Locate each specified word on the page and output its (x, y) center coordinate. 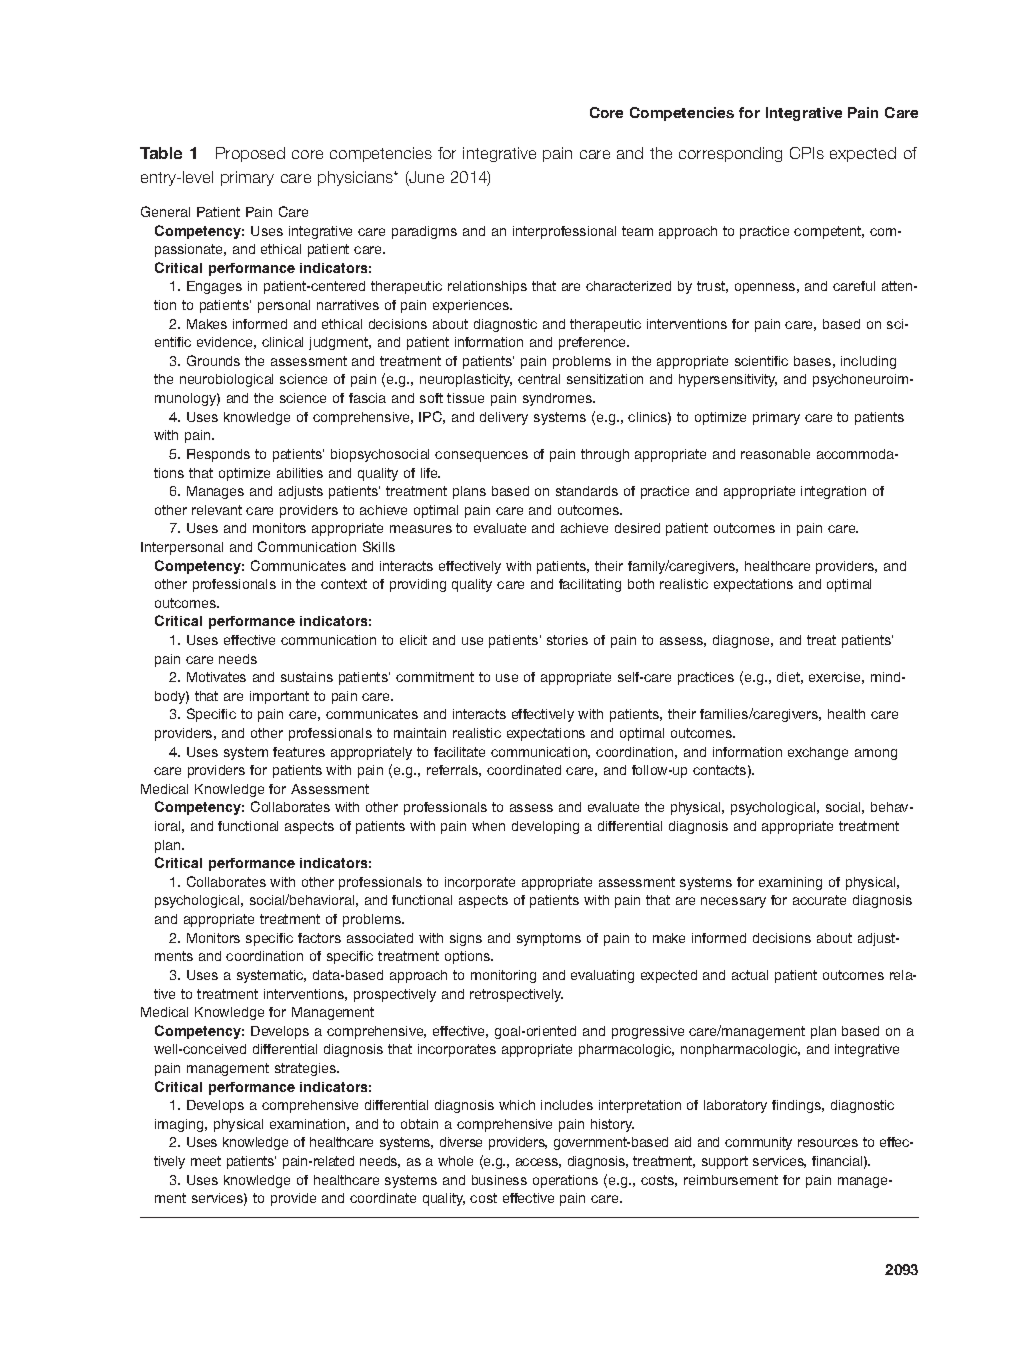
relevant (217, 510)
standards (587, 491)
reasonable (775, 454)
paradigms (424, 232)
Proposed (250, 154)
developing (545, 827)
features (299, 752)
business (499, 1180)
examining (790, 883)
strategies (307, 1069)
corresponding (730, 154)
